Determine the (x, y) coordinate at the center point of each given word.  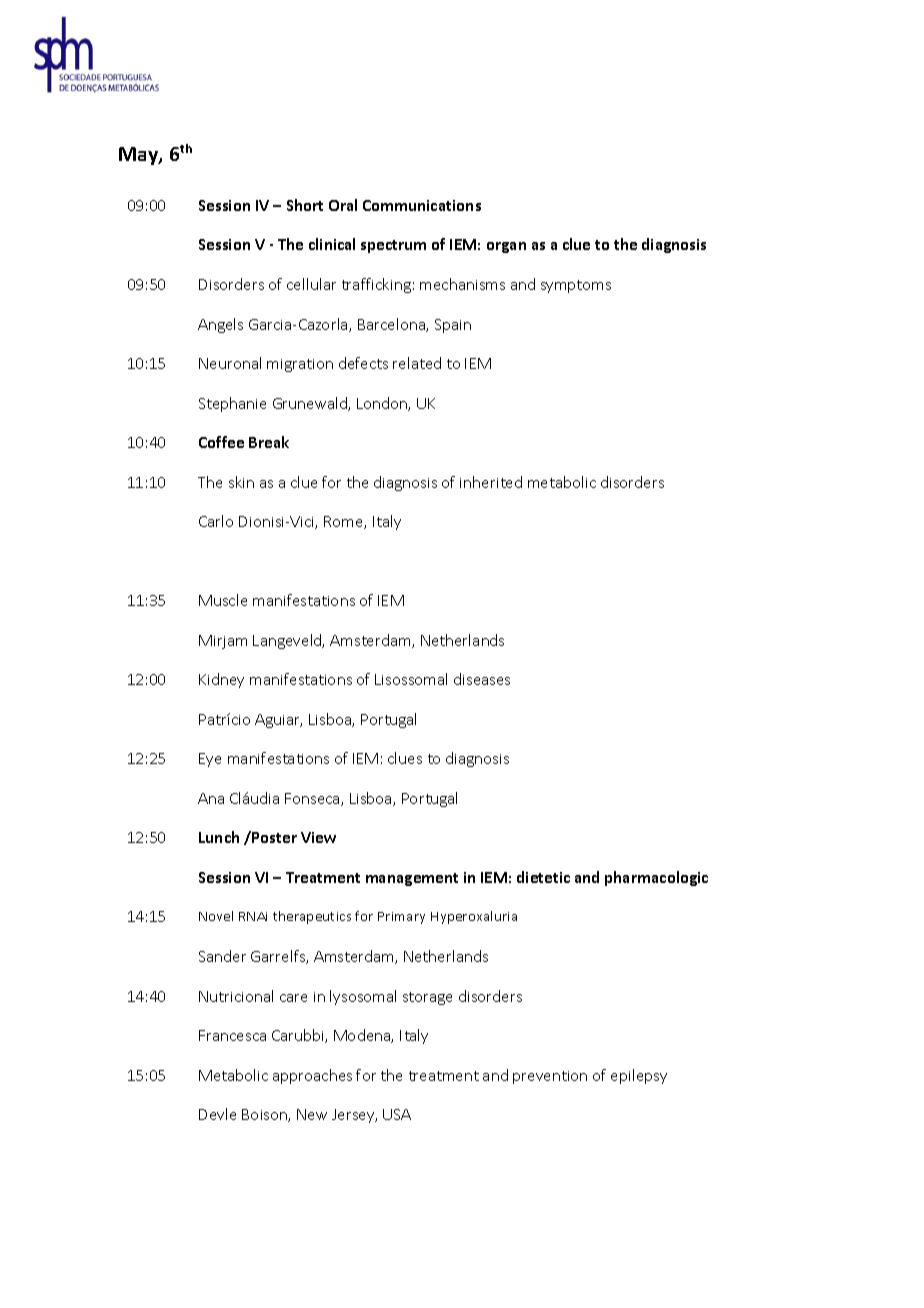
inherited (491, 482)
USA (397, 1114)
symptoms (576, 286)
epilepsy (639, 1076)
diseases (482, 679)
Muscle (223, 600)
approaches (312, 1076)
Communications (422, 205)
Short (305, 205)
